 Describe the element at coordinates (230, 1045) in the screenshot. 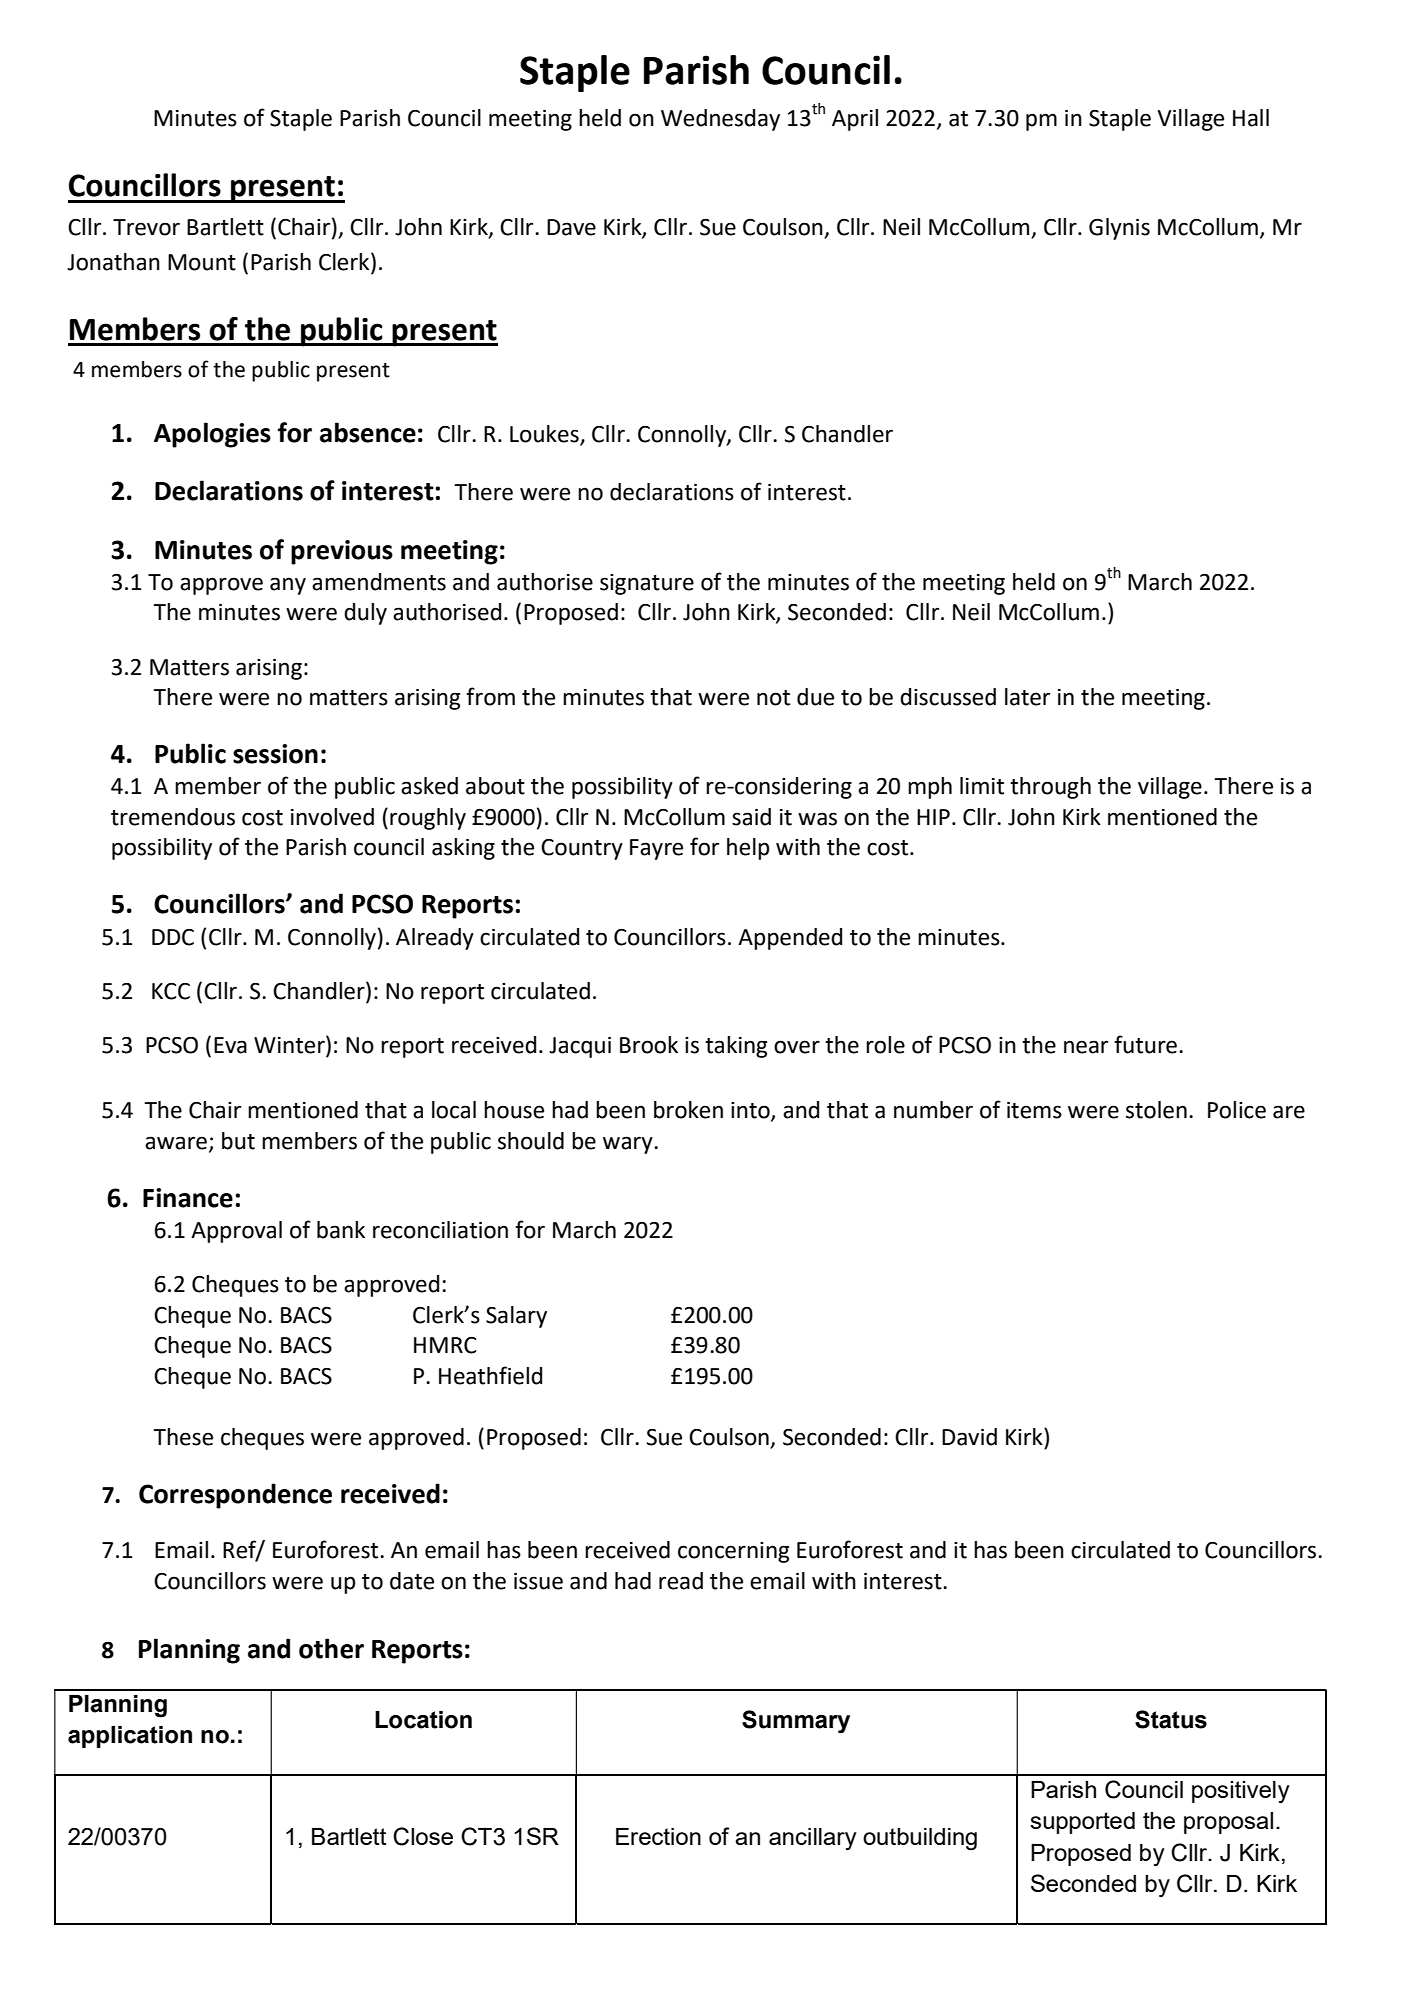

I see `Eva` at that location.
